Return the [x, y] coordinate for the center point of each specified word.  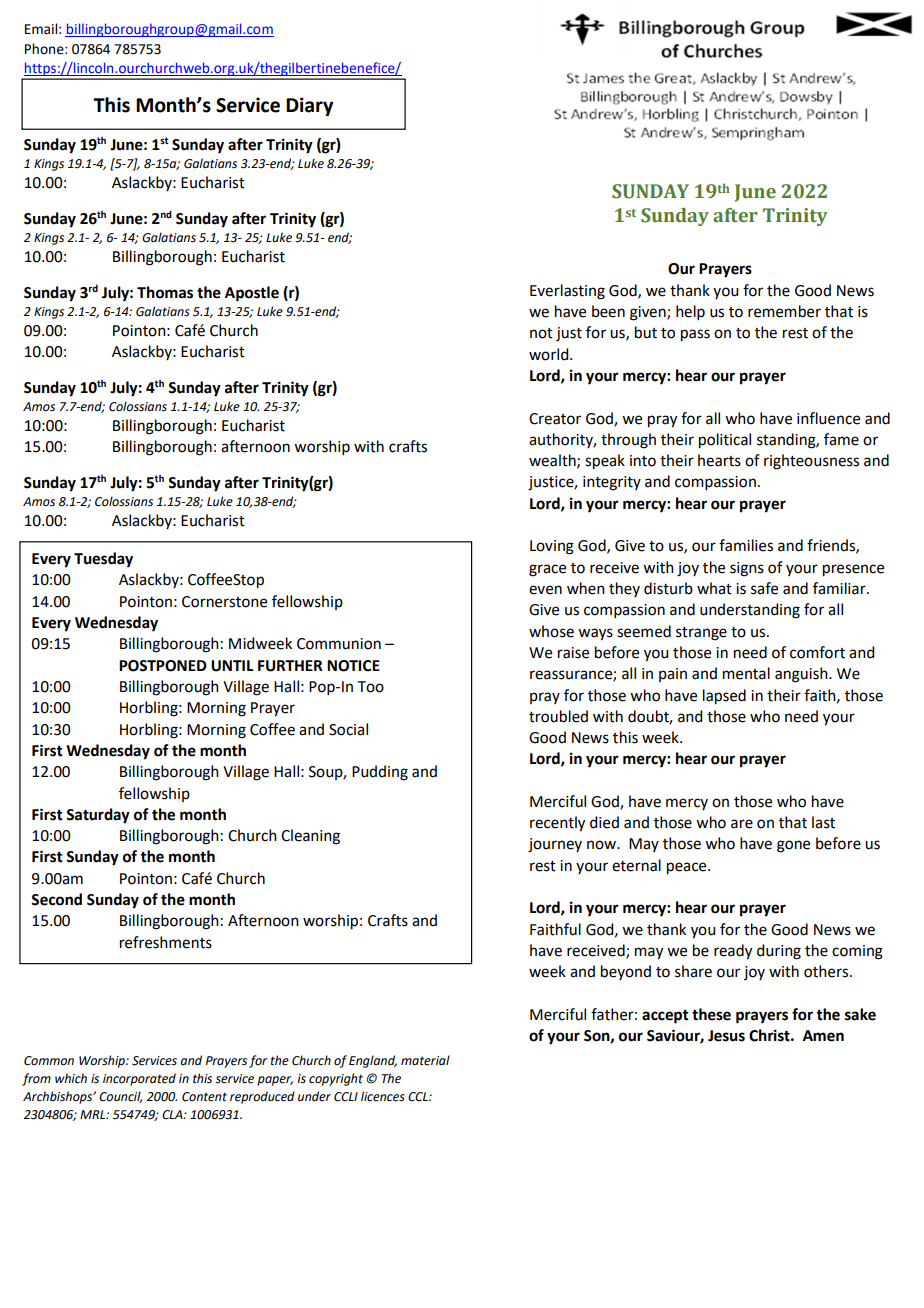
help [690, 312]
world [550, 354]
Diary [309, 106]
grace [547, 570]
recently [557, 824]
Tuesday [103, 560]
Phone [45, 49]
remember [784, 311]
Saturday [98, 816]
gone [793, 846]
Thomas [165, 292]
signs [747, 569]
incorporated [139, 1079]
